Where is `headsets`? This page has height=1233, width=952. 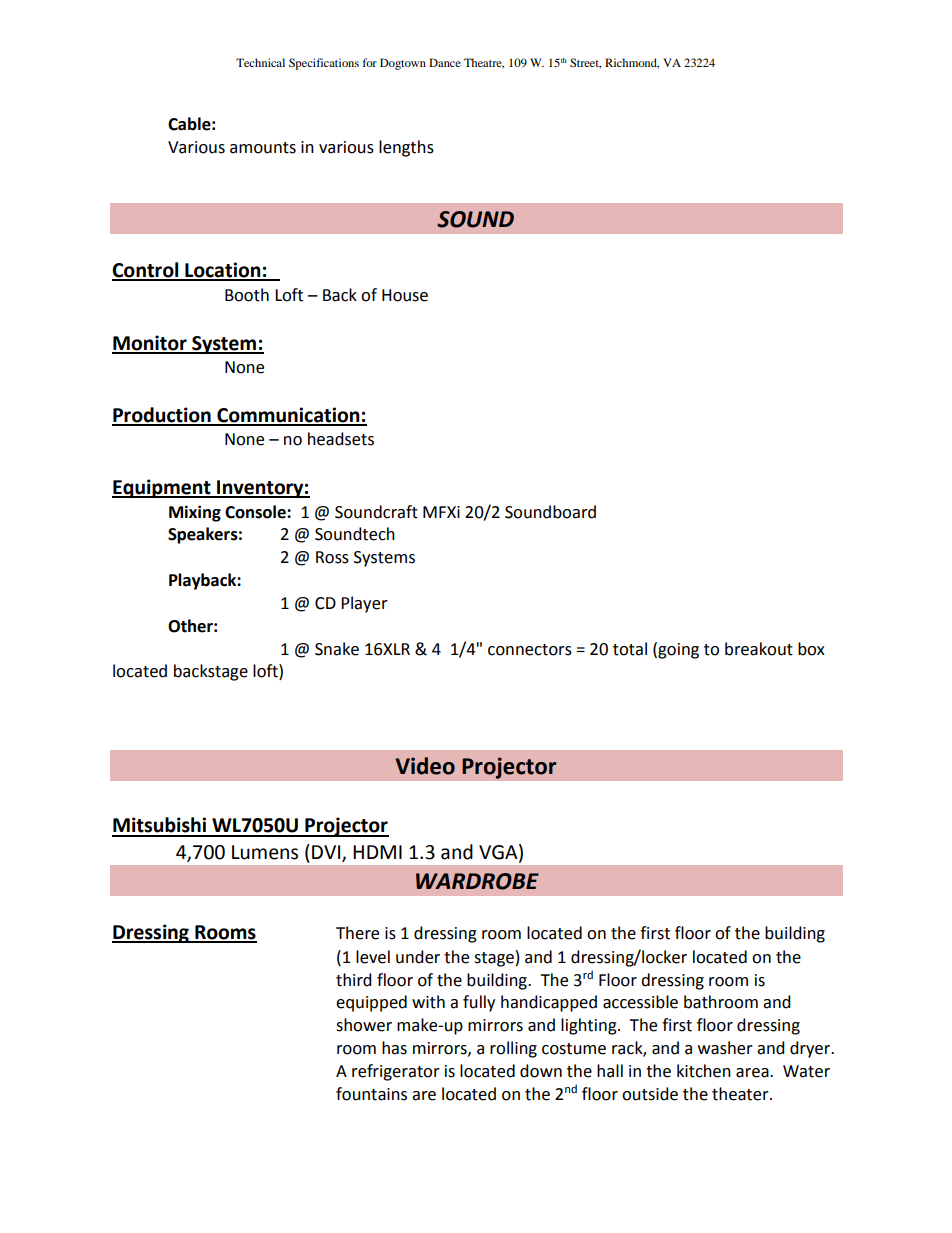 headsets is located at coordinates (341, 439).
